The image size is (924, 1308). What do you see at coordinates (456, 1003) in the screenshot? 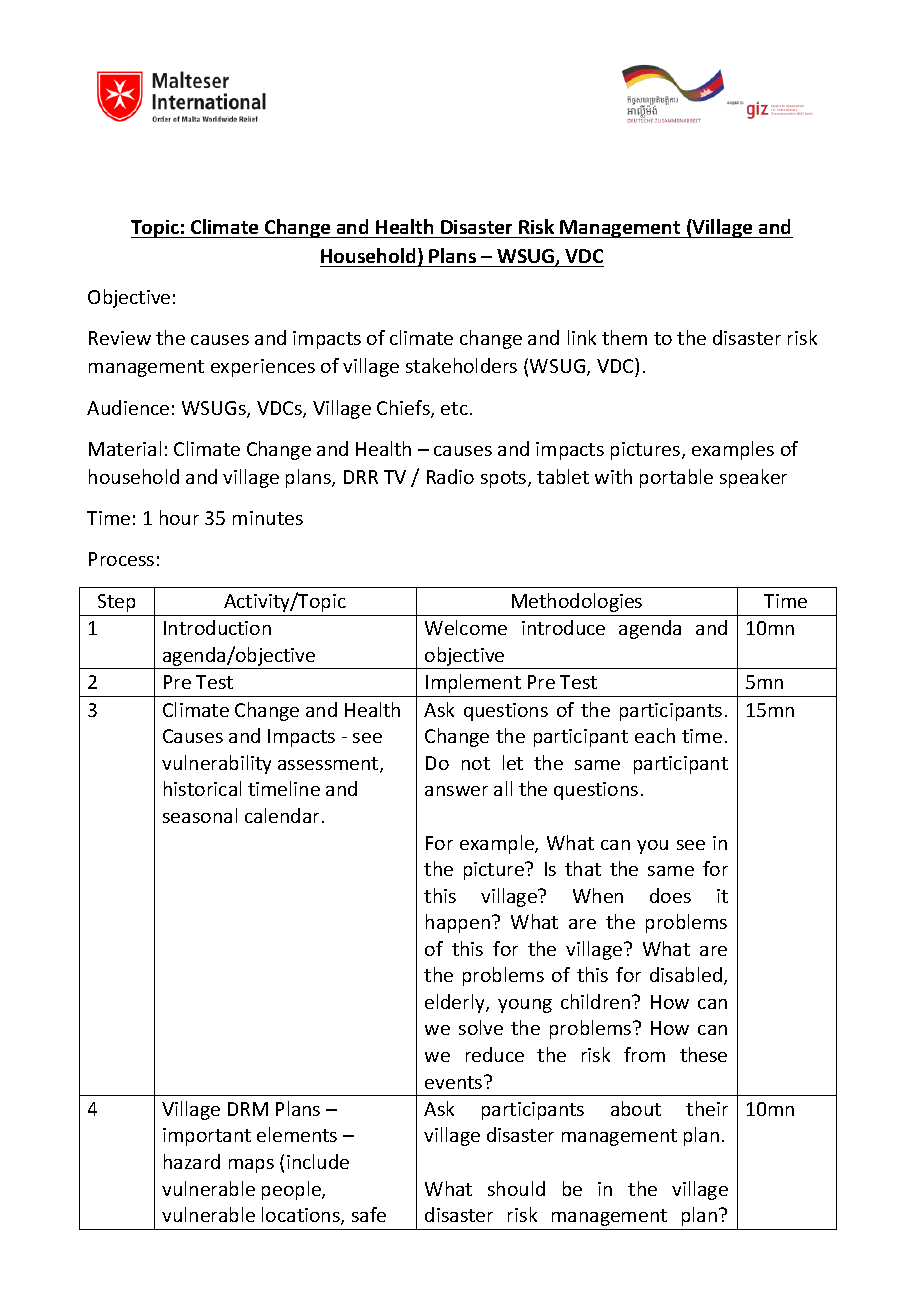
I see `elderly` at bounding box center [456, 1003].
